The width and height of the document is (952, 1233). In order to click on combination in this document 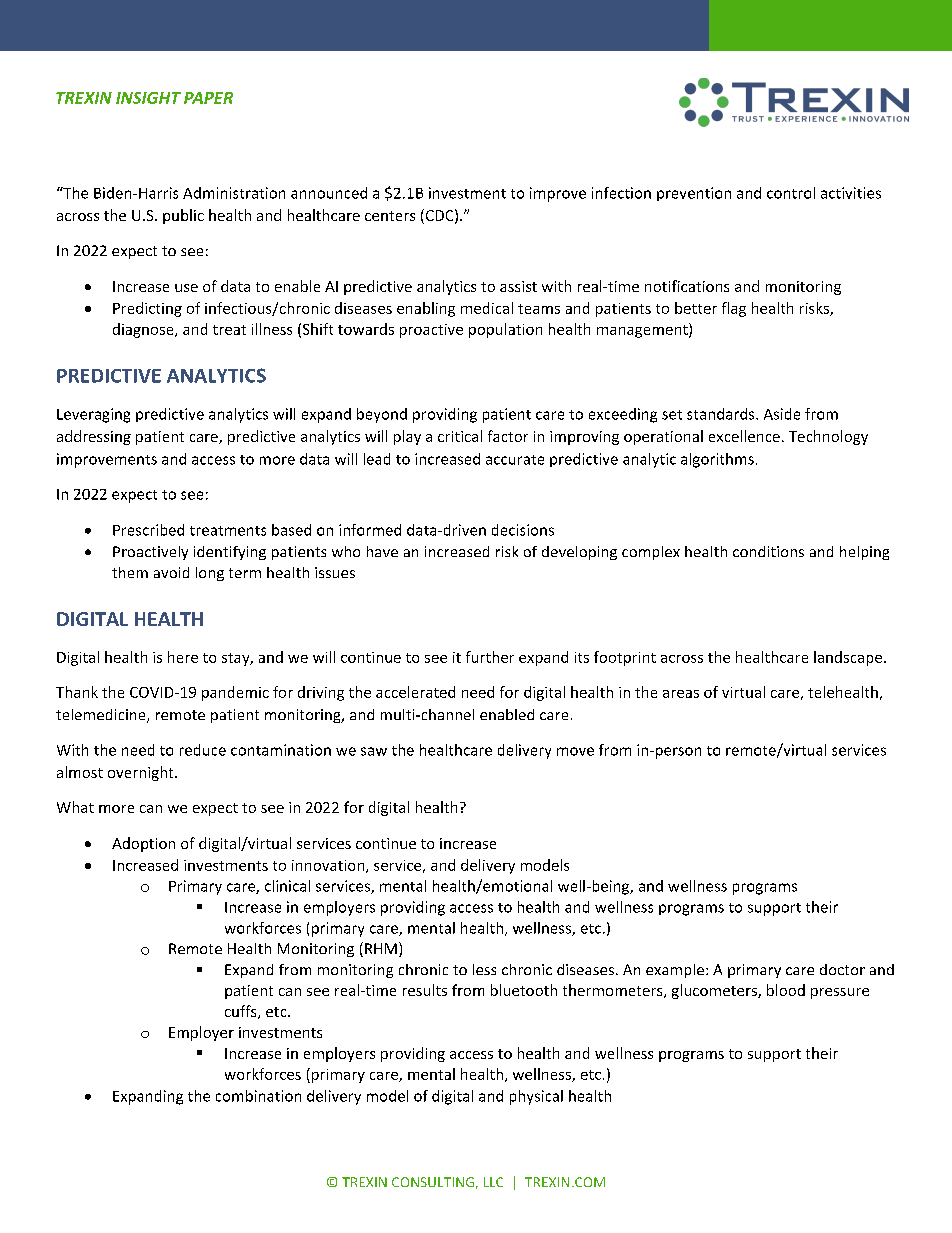, I will do `click(258, 1096)`.
